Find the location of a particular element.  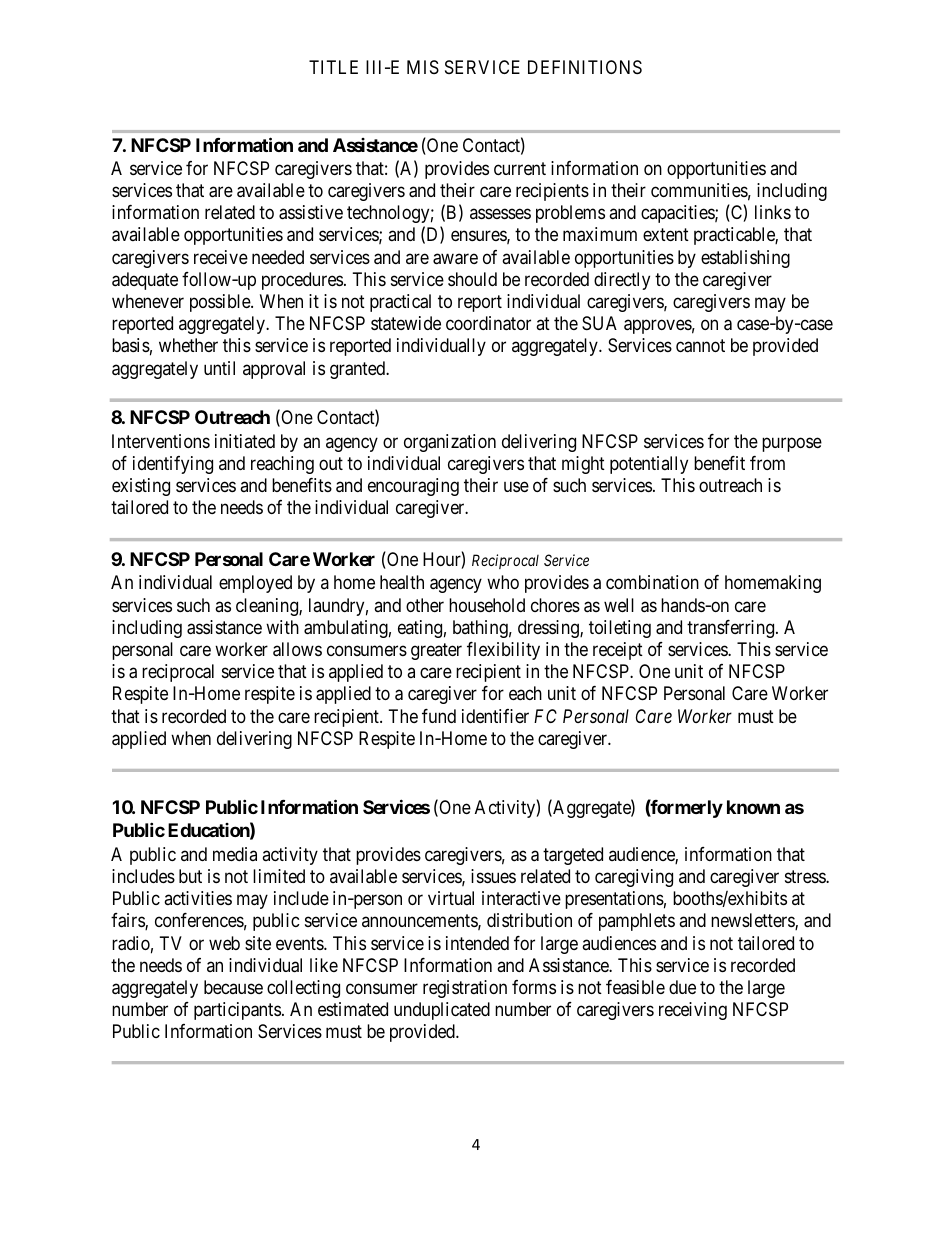

cannot is located at coordinates (700, 346).
